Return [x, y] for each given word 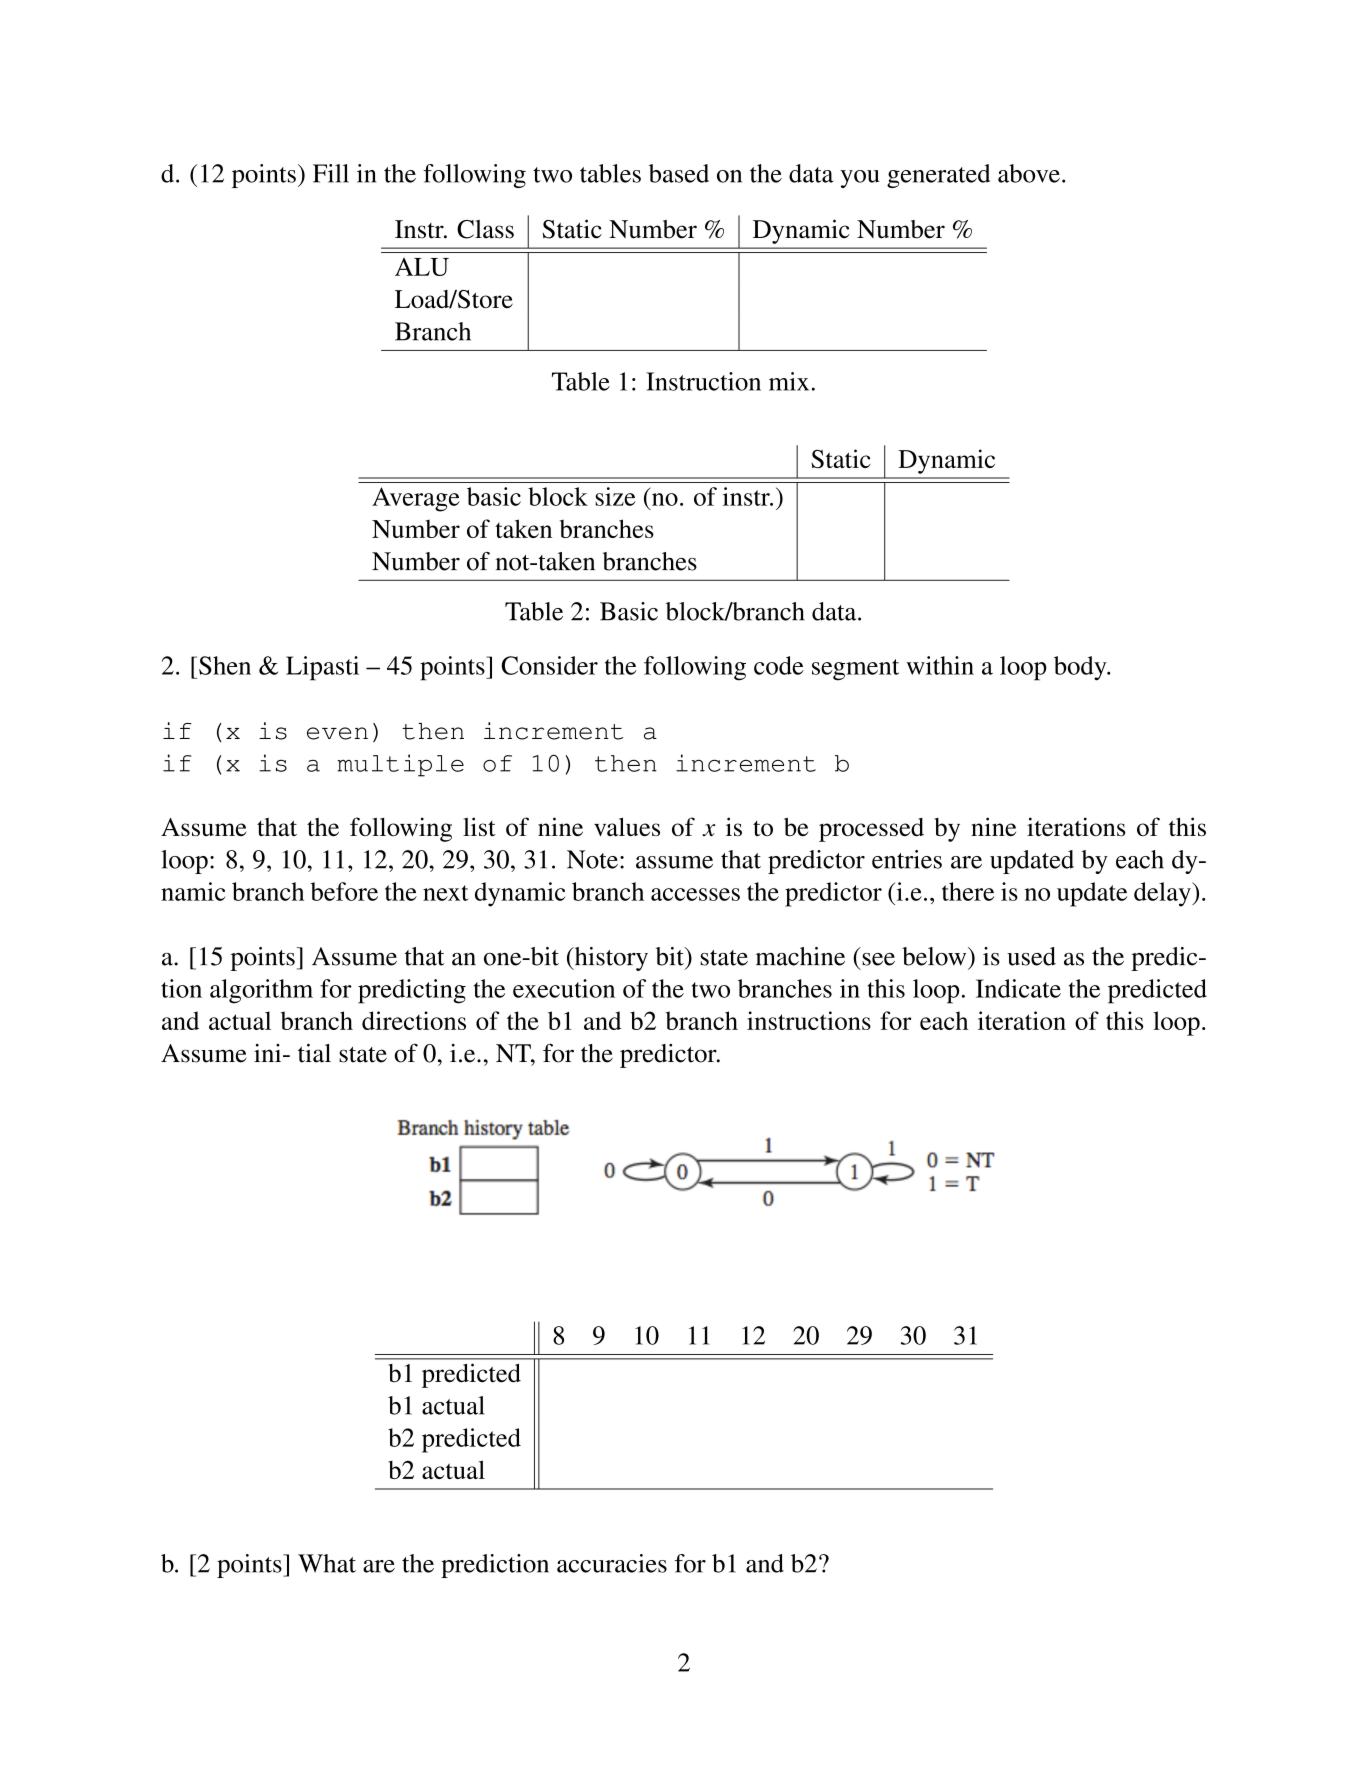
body [1081, 668]
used [1031, 956]
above [1029, 173]
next [445, 893]
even [337, 733]
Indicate [1018, 988]
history [610, 959]
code [779, 665]
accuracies [612, 1563]
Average [416, 499]
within [940, 665]
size [615, 496]
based [679, 173]
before [344, 891]
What [327, 1563]
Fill [331, 173]
